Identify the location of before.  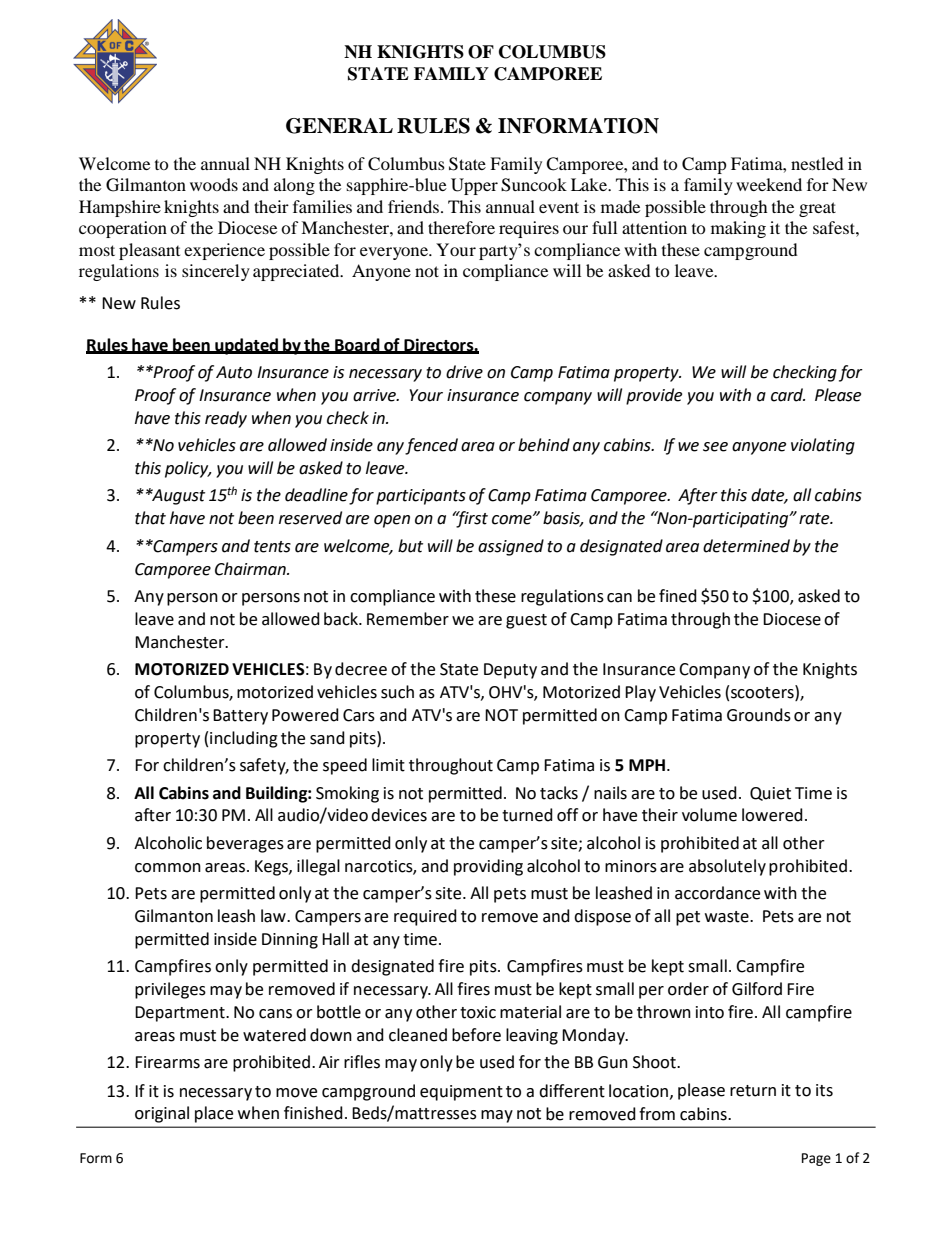
(476, 1035).
